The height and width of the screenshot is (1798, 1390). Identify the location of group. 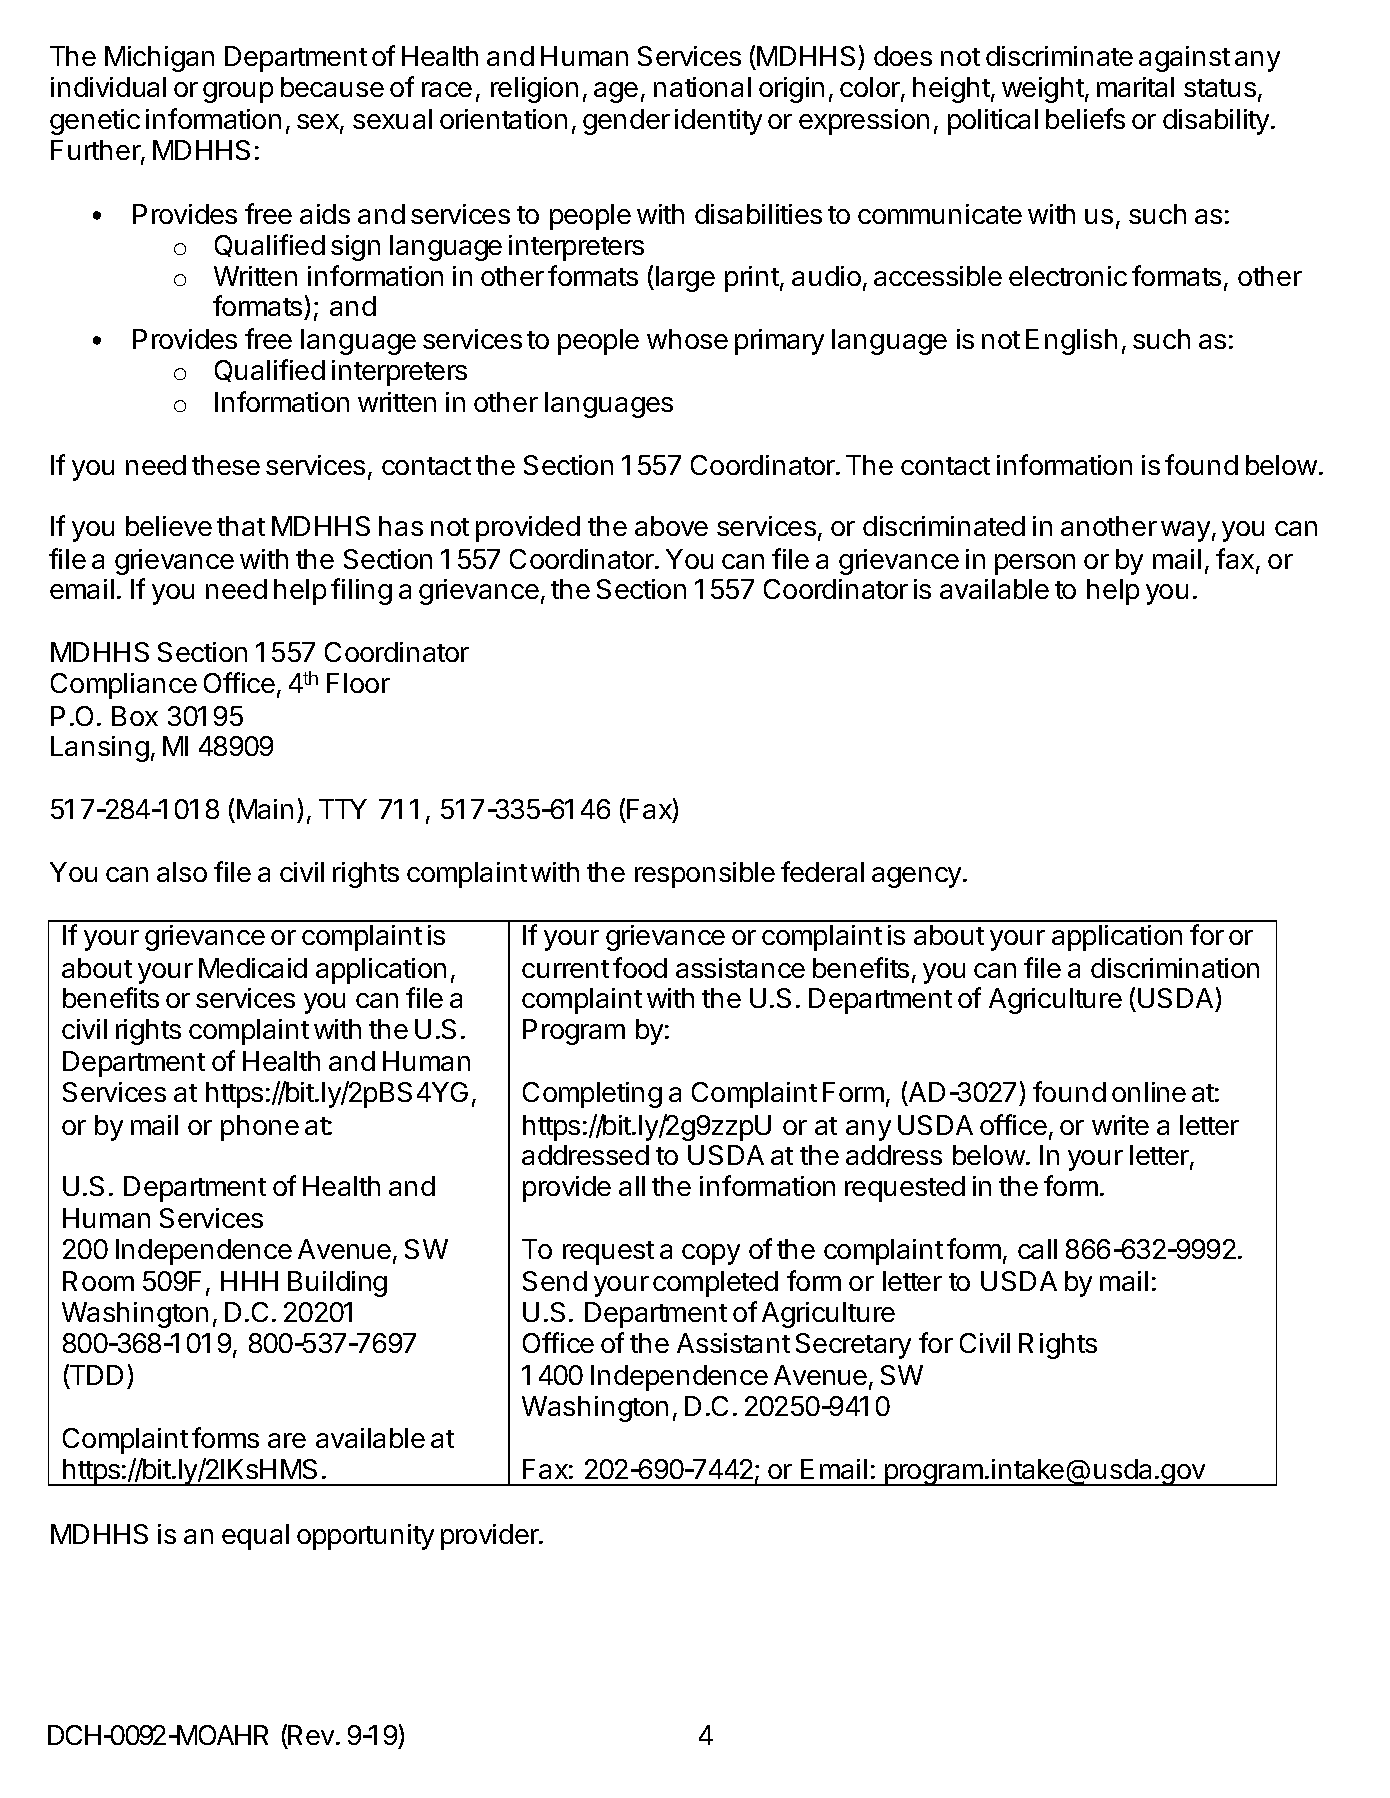
(238, 92).
